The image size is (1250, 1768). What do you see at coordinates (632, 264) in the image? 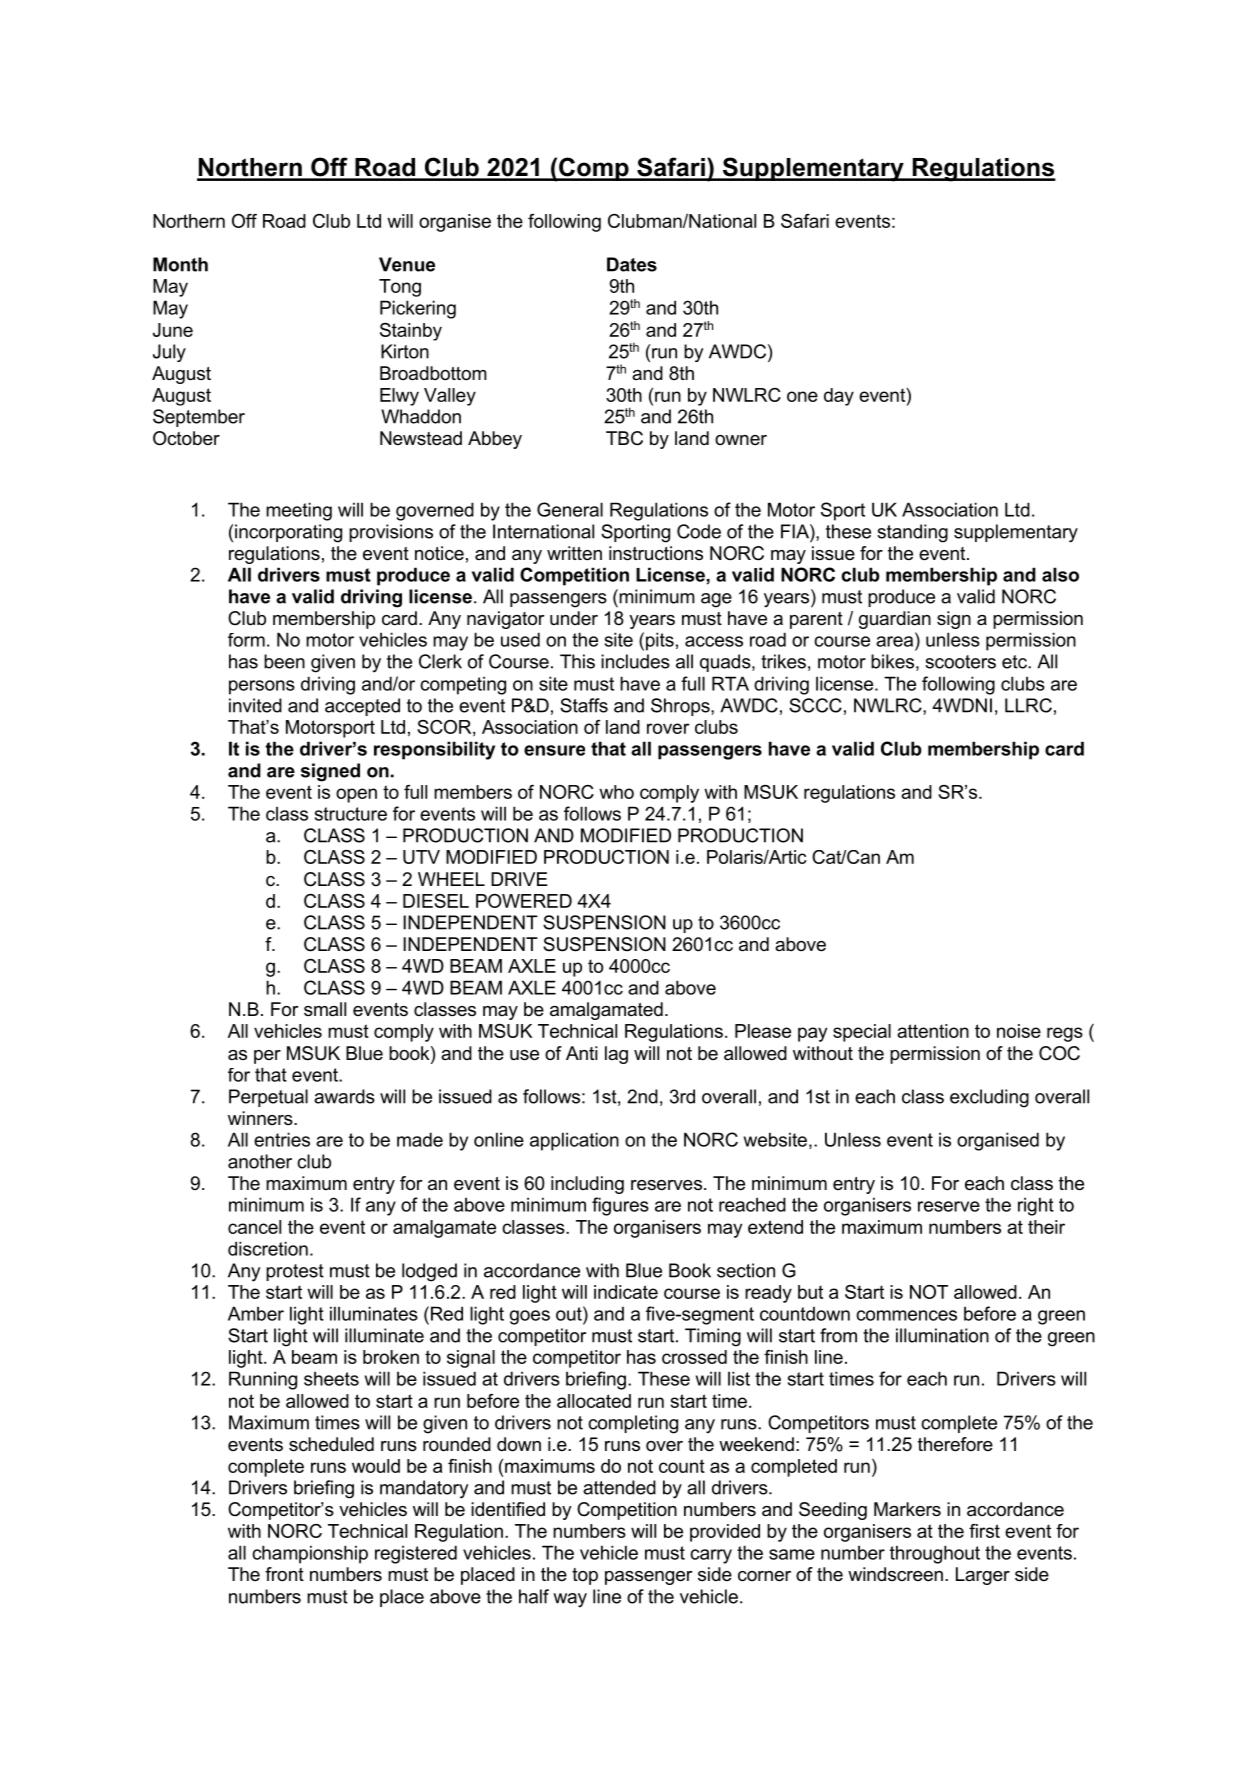
I see `Dates` at bounding box center [632, 264].
